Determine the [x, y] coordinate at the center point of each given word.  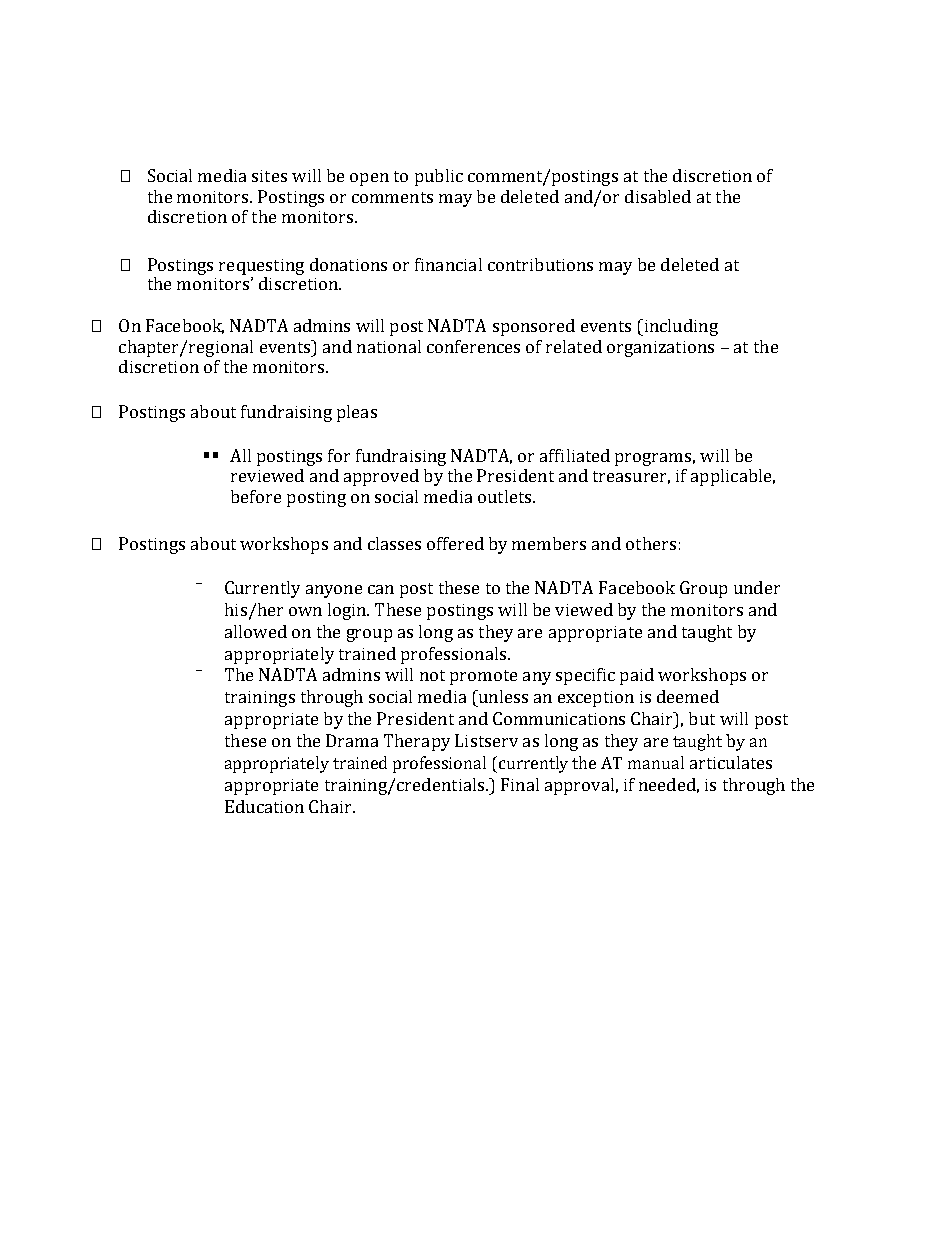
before [256, 496]
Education [264, 806]
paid [637, 676]
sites [269, 176]
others [651, 543]
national [389, 346]
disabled [658, 196]
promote [483, 677]
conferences [473, 346]
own [305, 611]
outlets [506, 496]
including [680, 327]
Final [520, 784]
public [439, 177]
